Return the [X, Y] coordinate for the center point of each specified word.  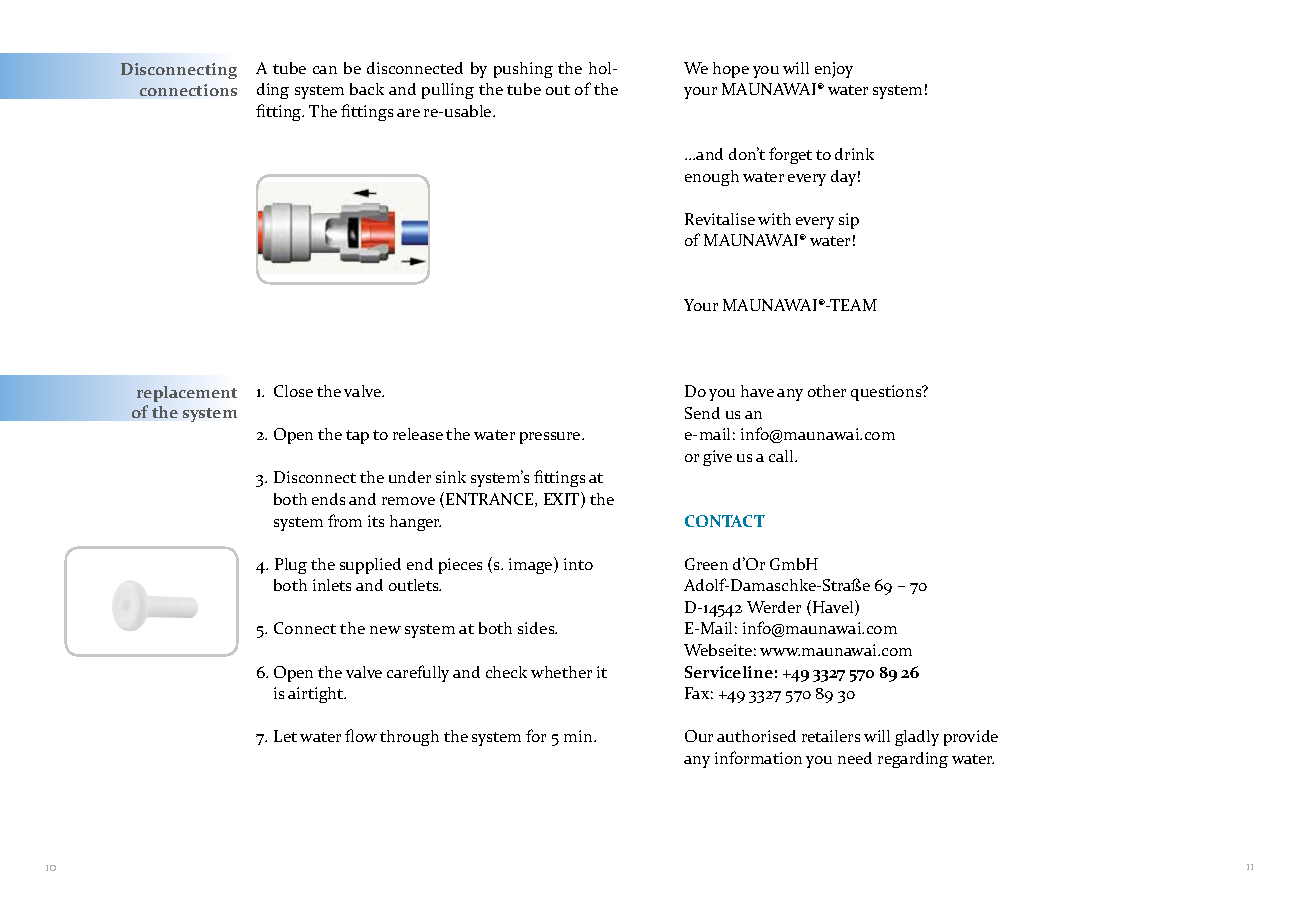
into [578, 564]
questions [887, 393]
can [325, 70]
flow [361, 735]
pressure [551, 438]
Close [293, 391]
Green [706, 564]
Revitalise [720, 219]
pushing [523, 70]
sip [849, 221]
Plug [291, 566]
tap [357, 437]
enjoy [834, 70]
